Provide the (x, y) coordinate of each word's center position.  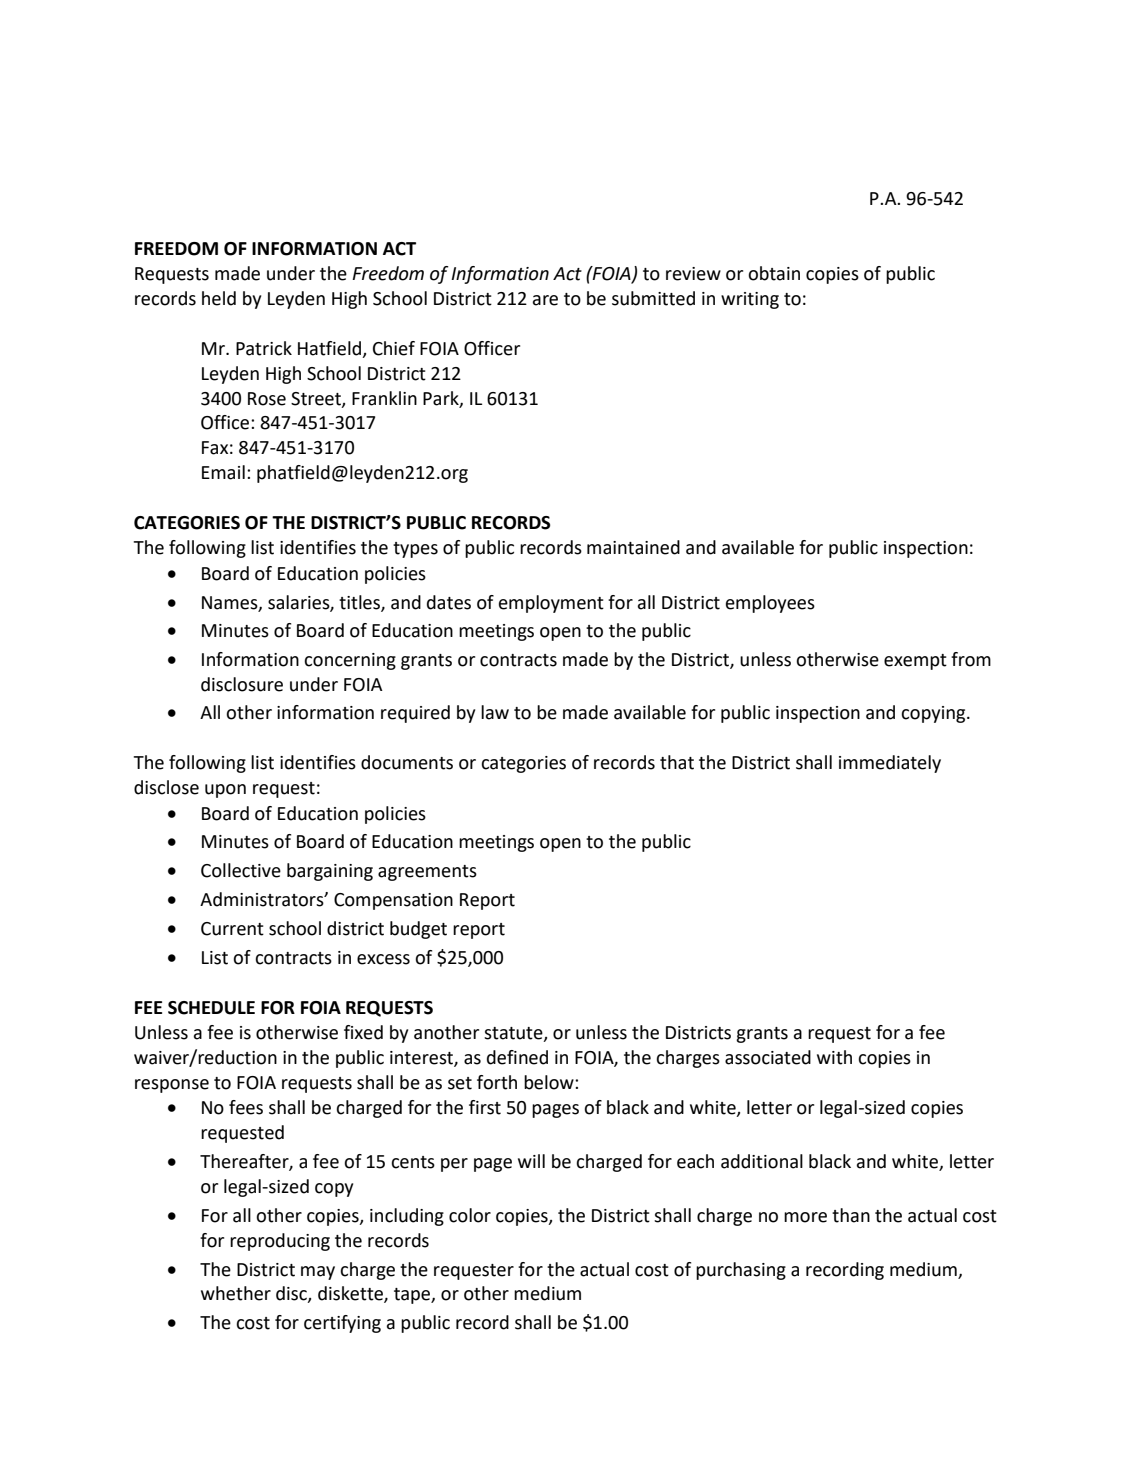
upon (225, 791)
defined (517, 1057)
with (834, 1057)
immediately (890, 764)
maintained (633, 547)
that (677, 762)
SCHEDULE (211, 1008)
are (545, 300)
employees (770, 604)
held (219, 298)
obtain (774, 273)
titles (360, 603)
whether (236, 1293)
